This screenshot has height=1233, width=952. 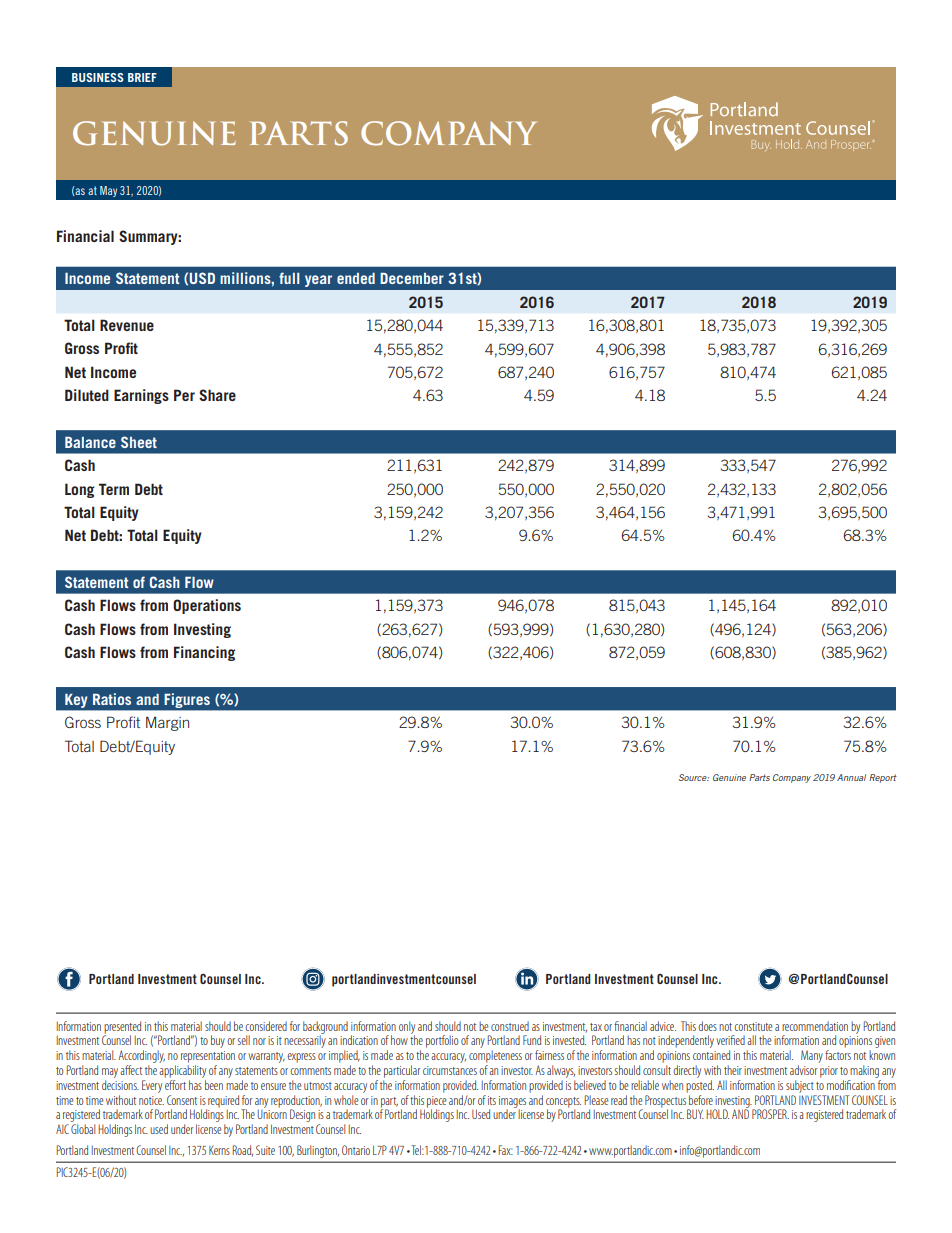 I want to click on Operations, so click(x=207, y=606).
